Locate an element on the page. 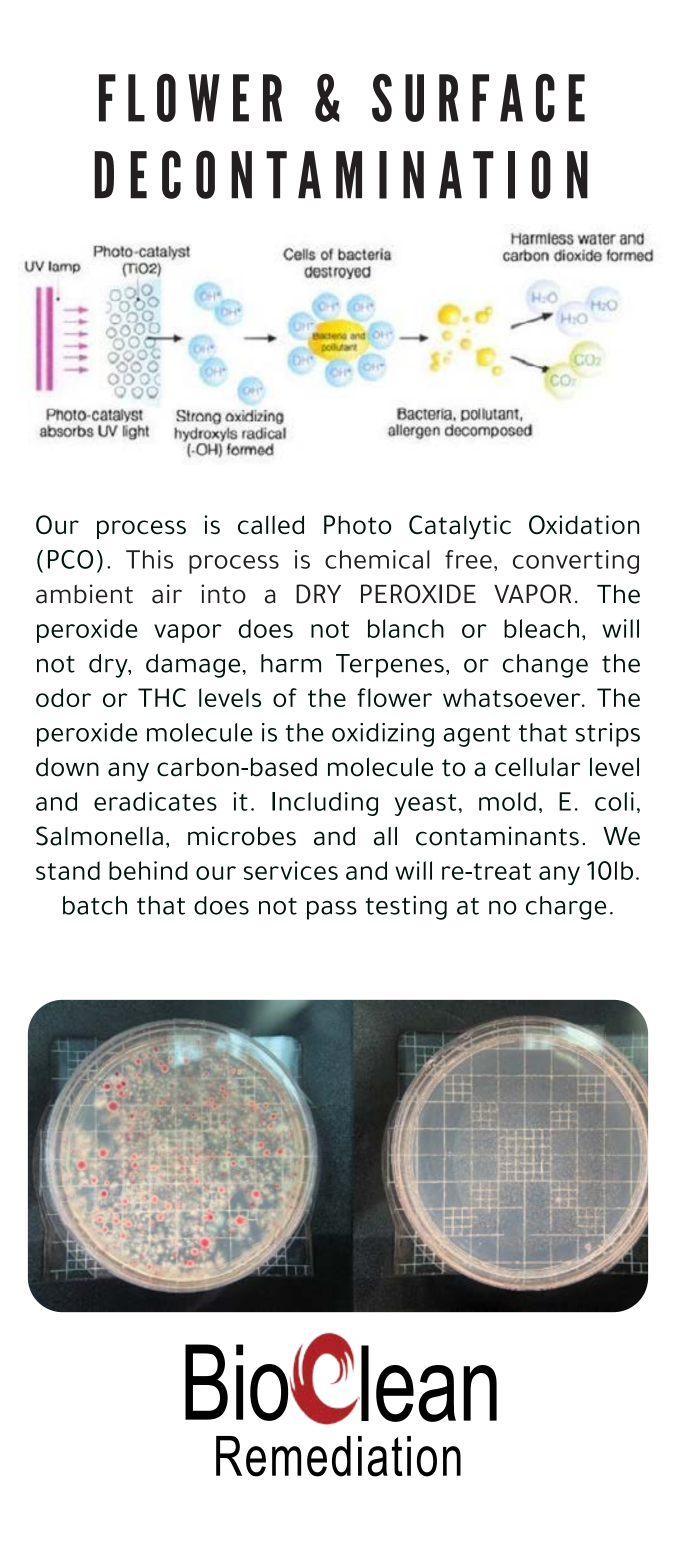 This document has height=1568, width=676. whatsoever is located at coordinates (513, 697).
